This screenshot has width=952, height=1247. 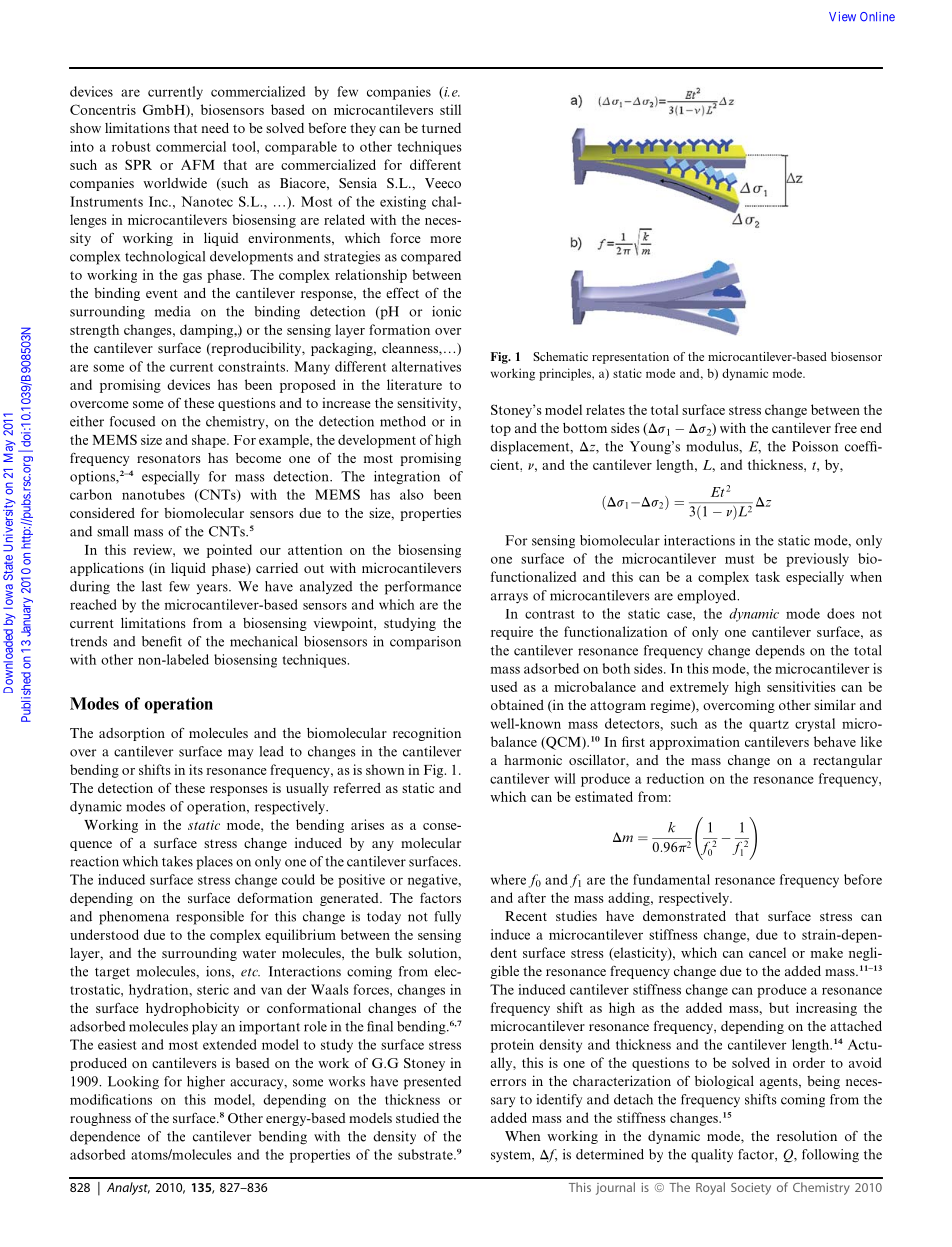 What do you see at coordinates (417, 1117) in the screenshot?
I see `studied` at bounding box center [417, 1117].
